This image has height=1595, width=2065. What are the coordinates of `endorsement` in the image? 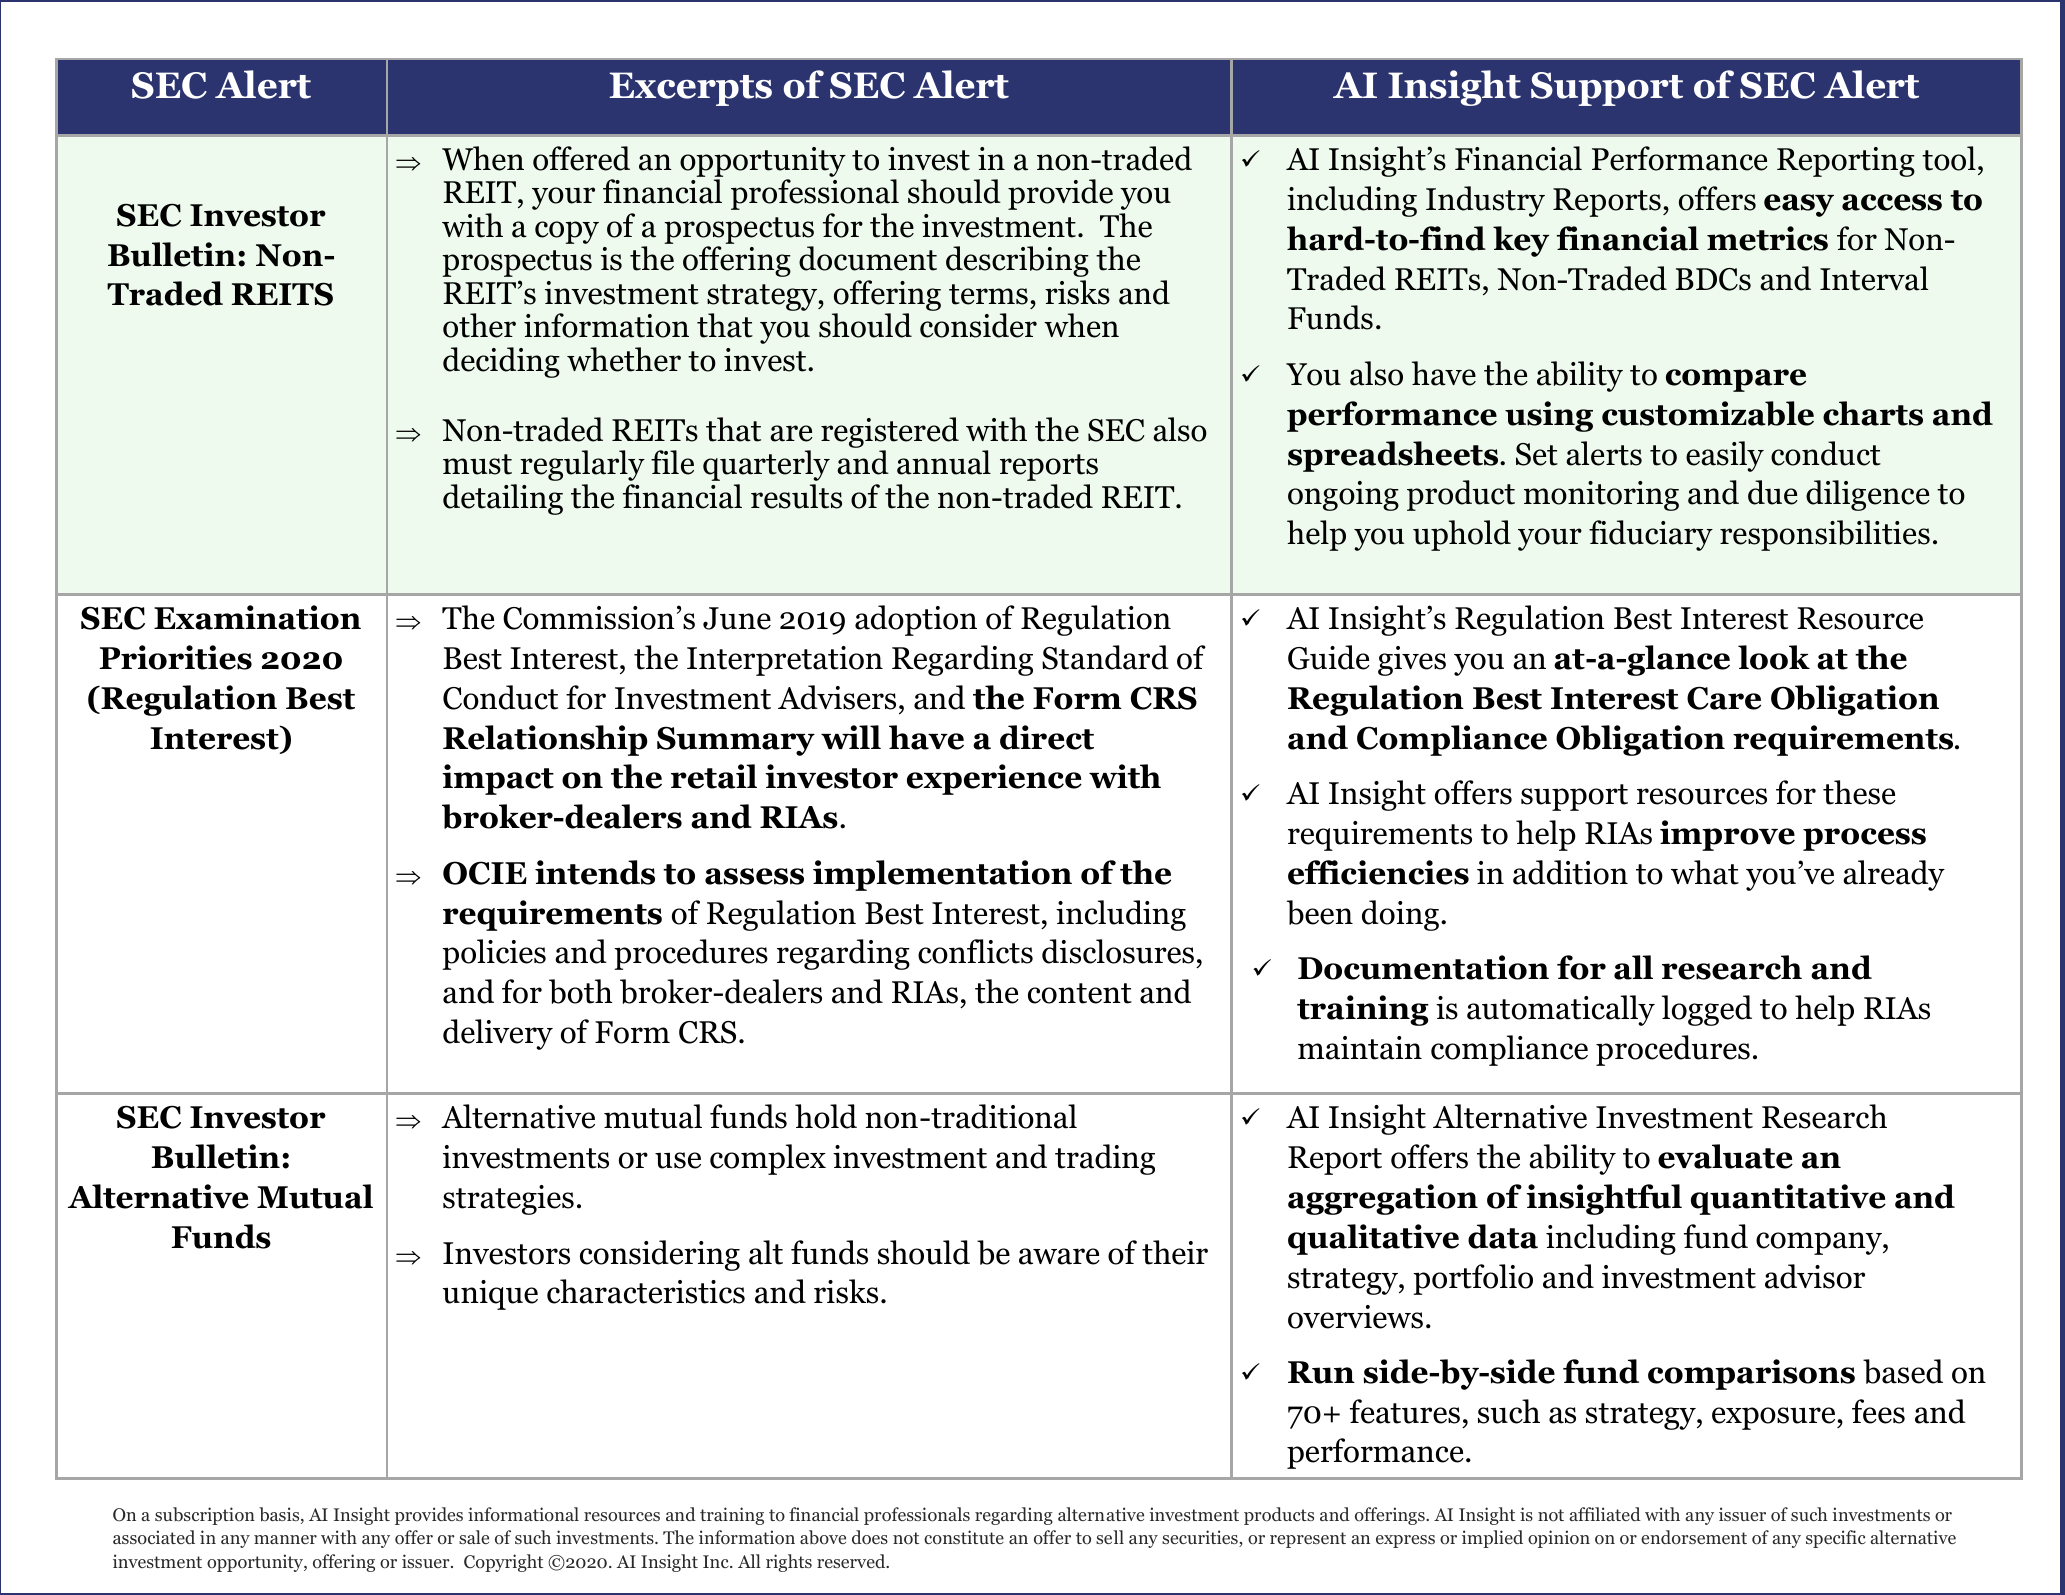 It's located at (1694, 1537).
